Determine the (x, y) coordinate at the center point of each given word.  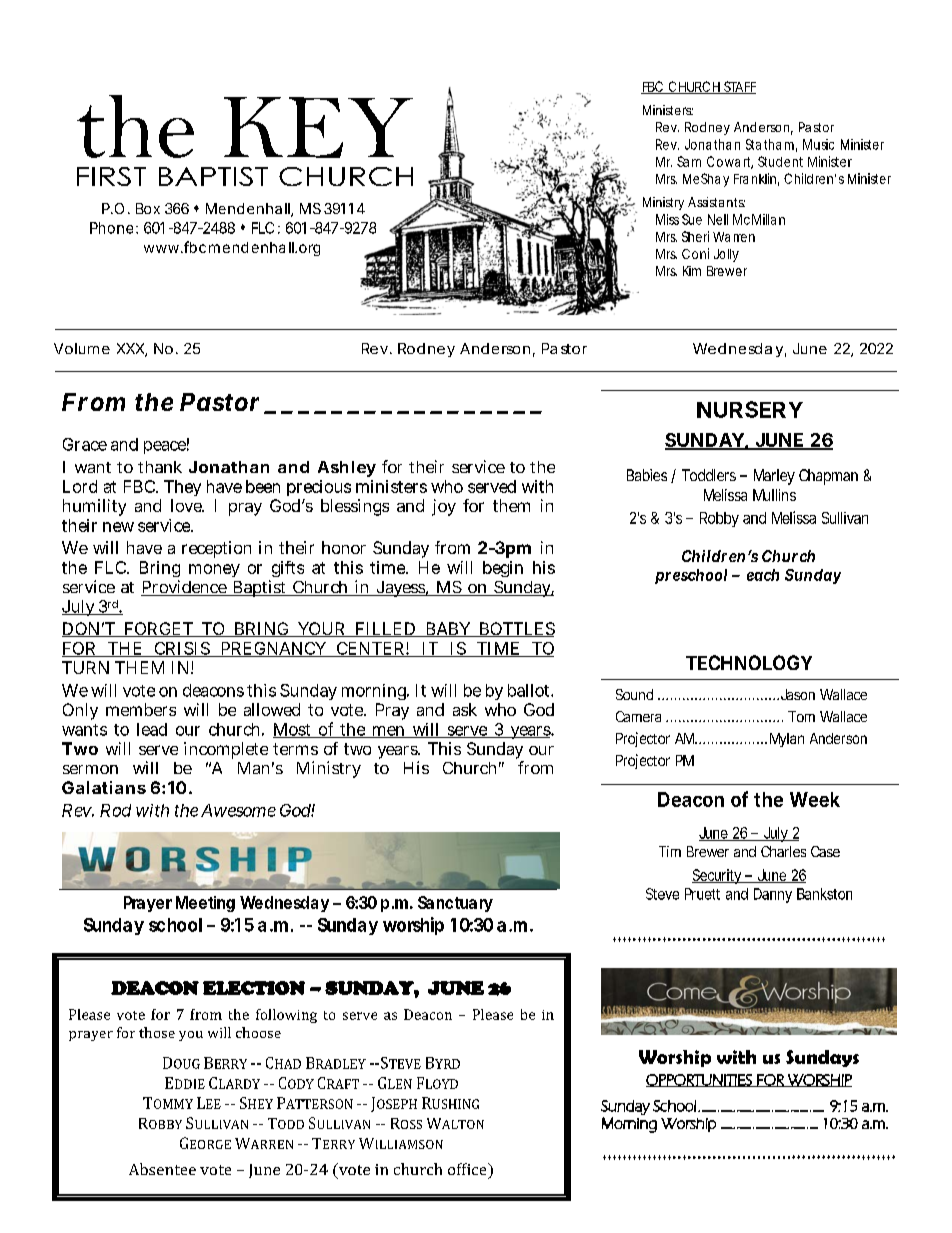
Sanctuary (455, 904)
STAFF (739, 87)
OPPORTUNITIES (700, 1080)
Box (148, 208)
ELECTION (254, 988)
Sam (689, 161)
